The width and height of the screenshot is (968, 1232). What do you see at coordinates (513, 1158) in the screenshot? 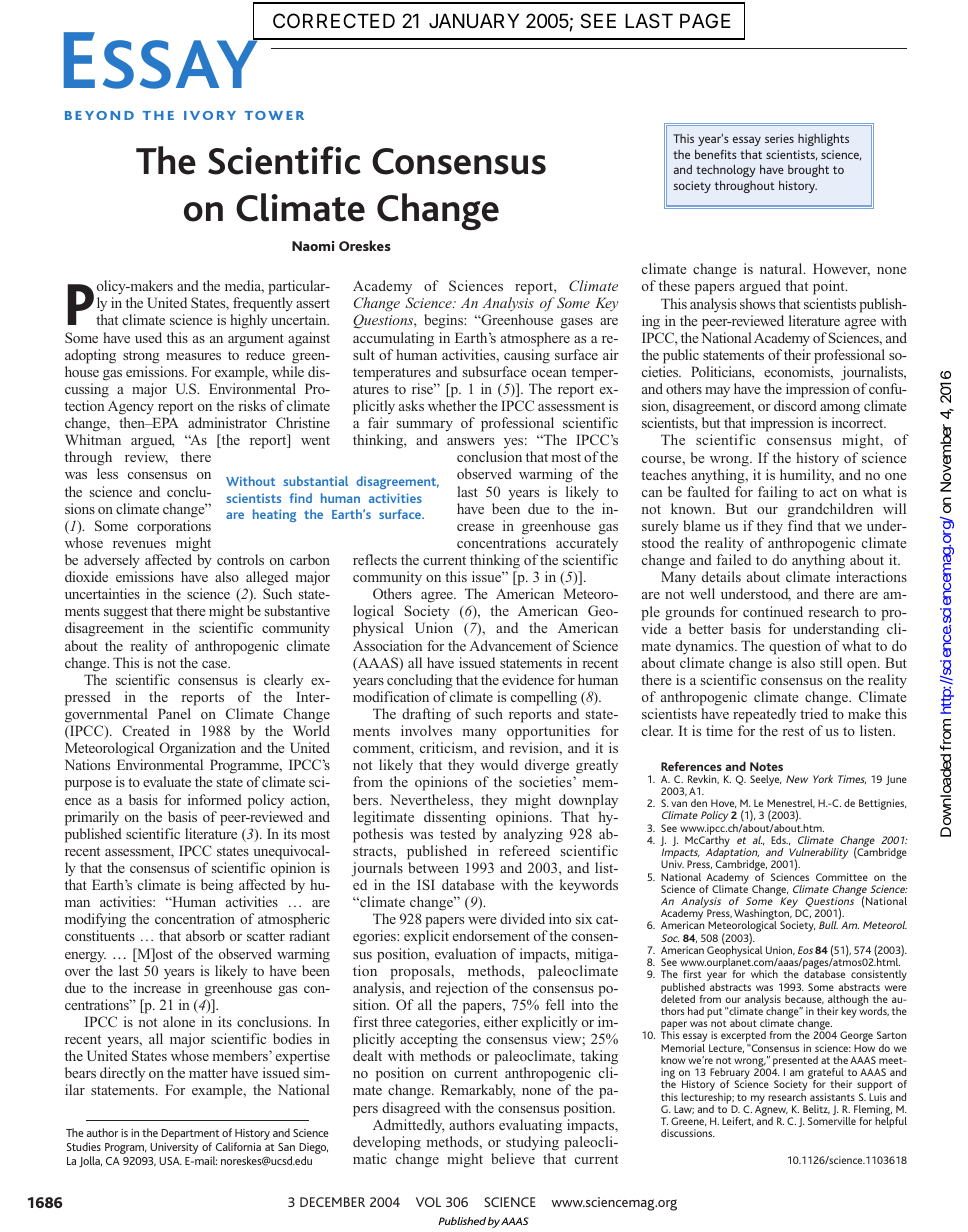
I see `believe` at bounding box center [513, 1158].
